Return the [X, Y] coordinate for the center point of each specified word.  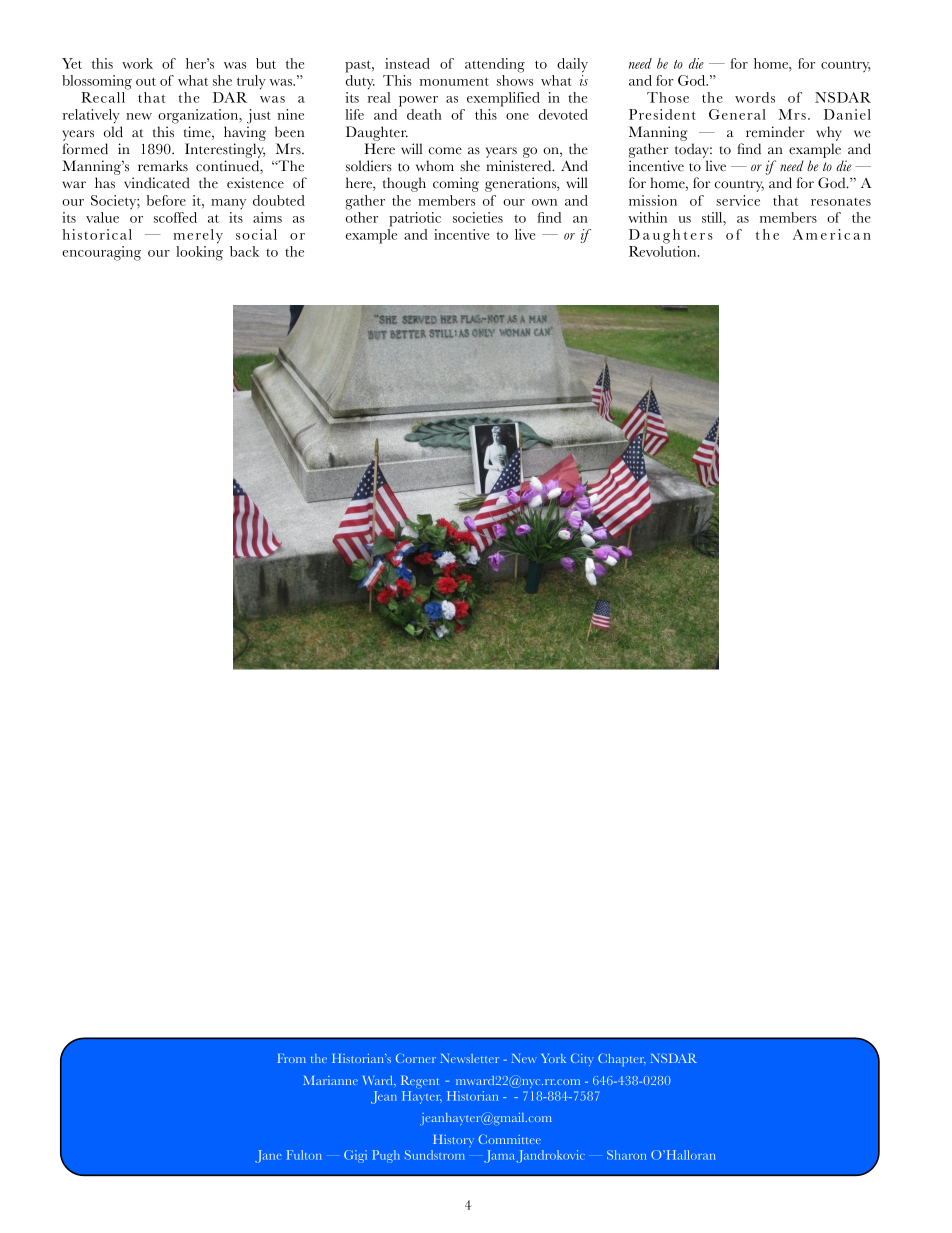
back [244, 251]
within [647, 217]
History [453, 1141]
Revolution [664, 251]
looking [199, 253]
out [146, 81]
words [755, 97]
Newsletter [469, 1058]
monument [454, 81]
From [292, 1058]
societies [478, 217]
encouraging [101, 253]
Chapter [622, 1060]
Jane [268, 1156]
